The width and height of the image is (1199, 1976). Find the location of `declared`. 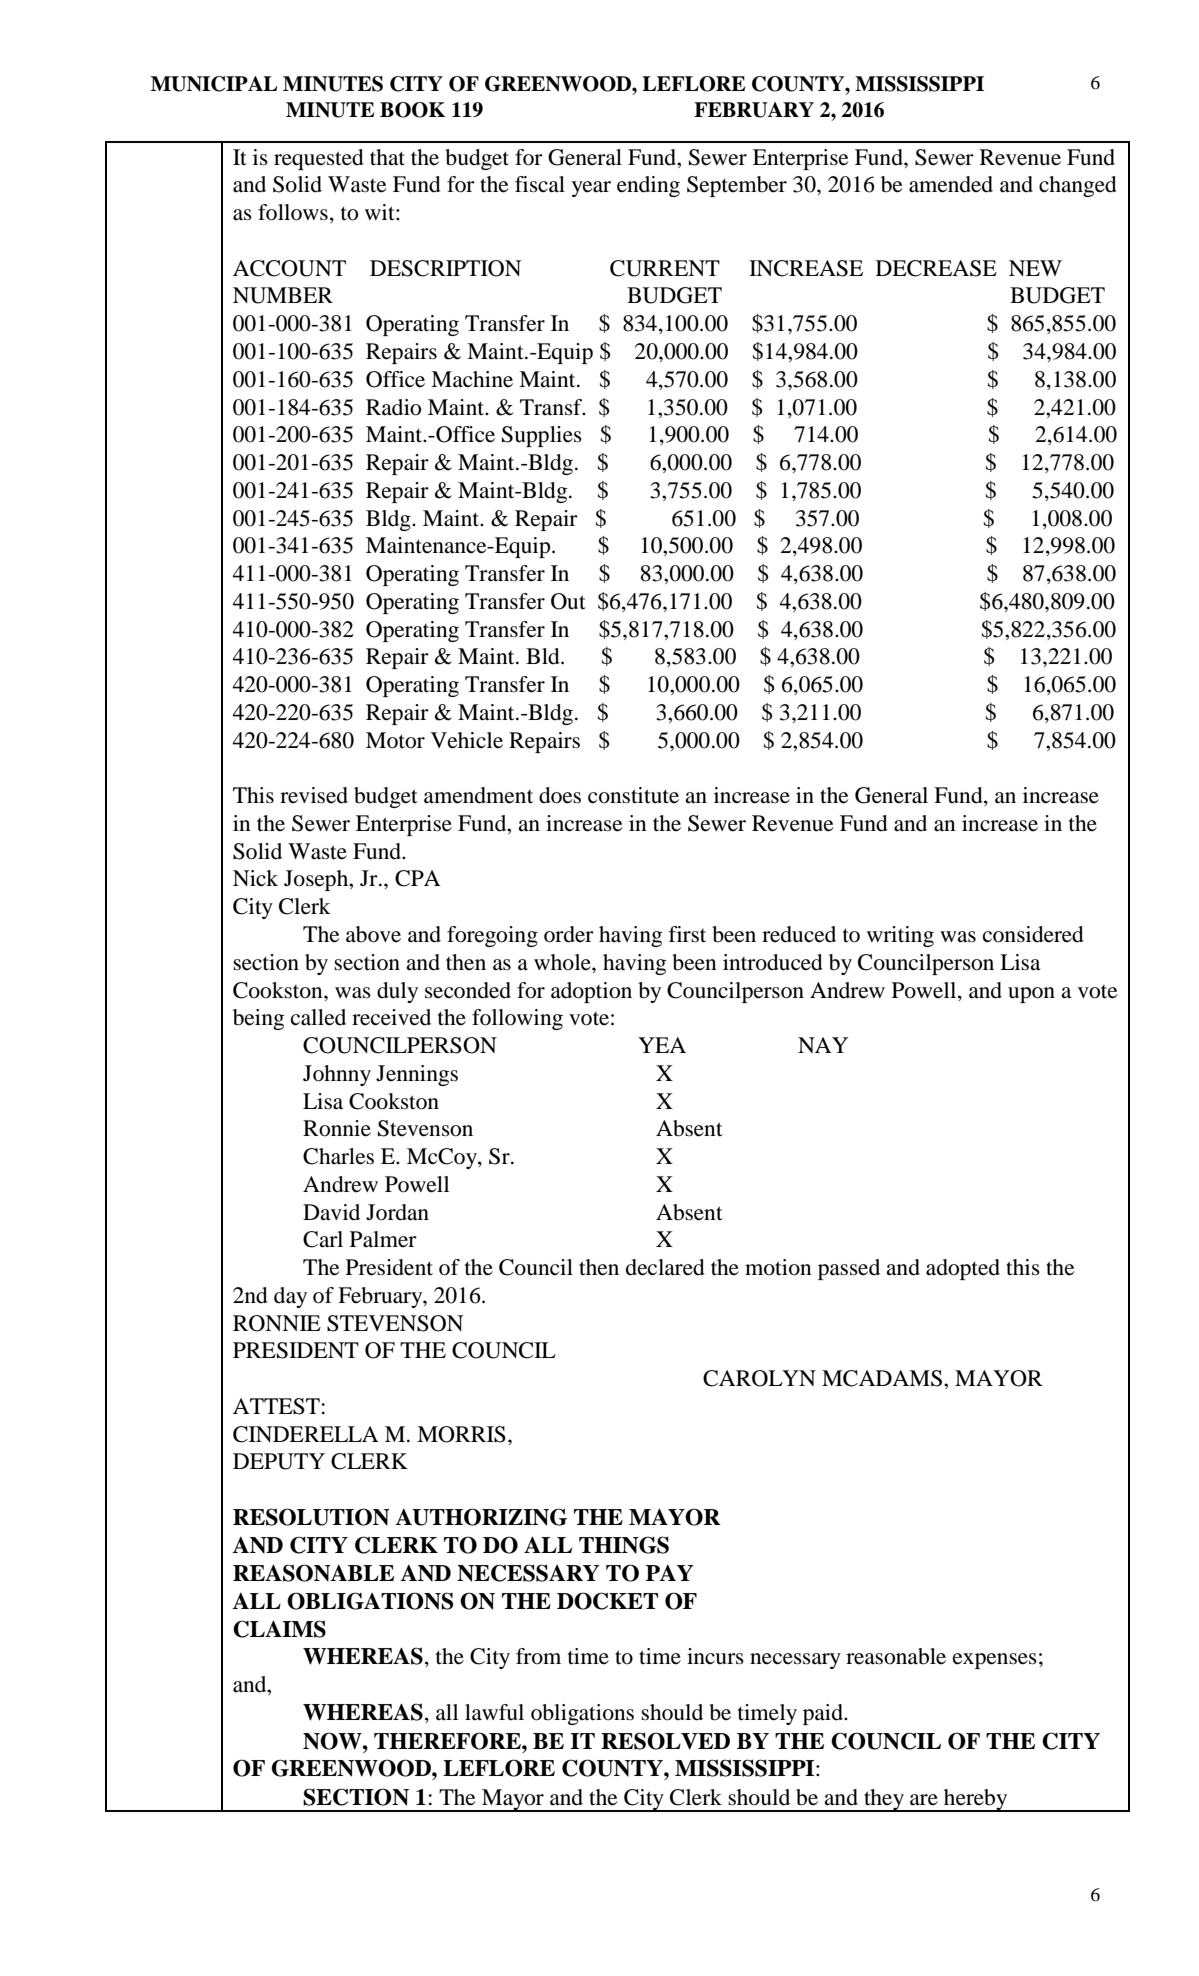

declared is located at coordinates (665, 1267).
